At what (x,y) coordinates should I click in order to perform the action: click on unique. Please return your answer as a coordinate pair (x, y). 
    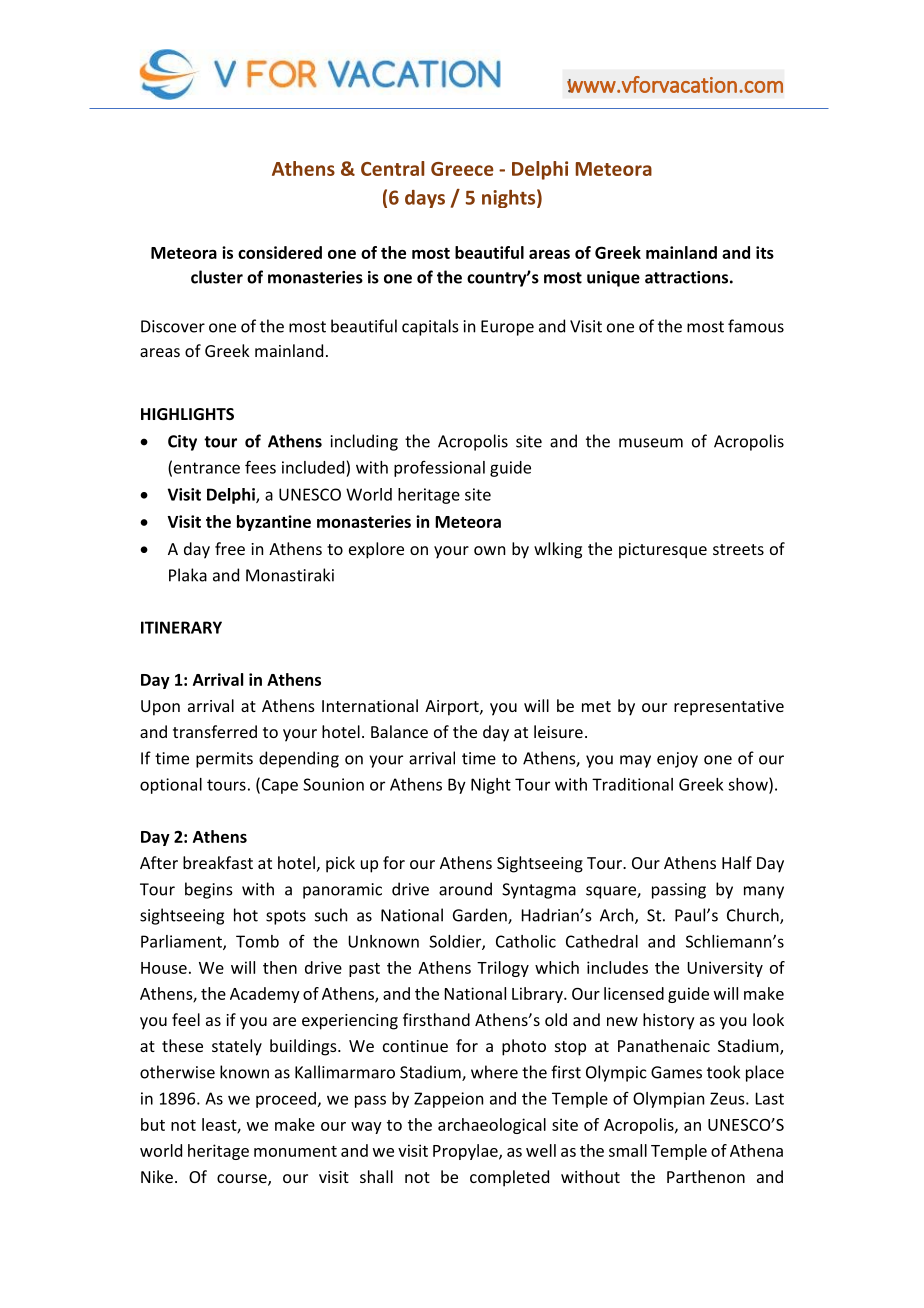
    Looking at the image, I should click on (613, 279).
